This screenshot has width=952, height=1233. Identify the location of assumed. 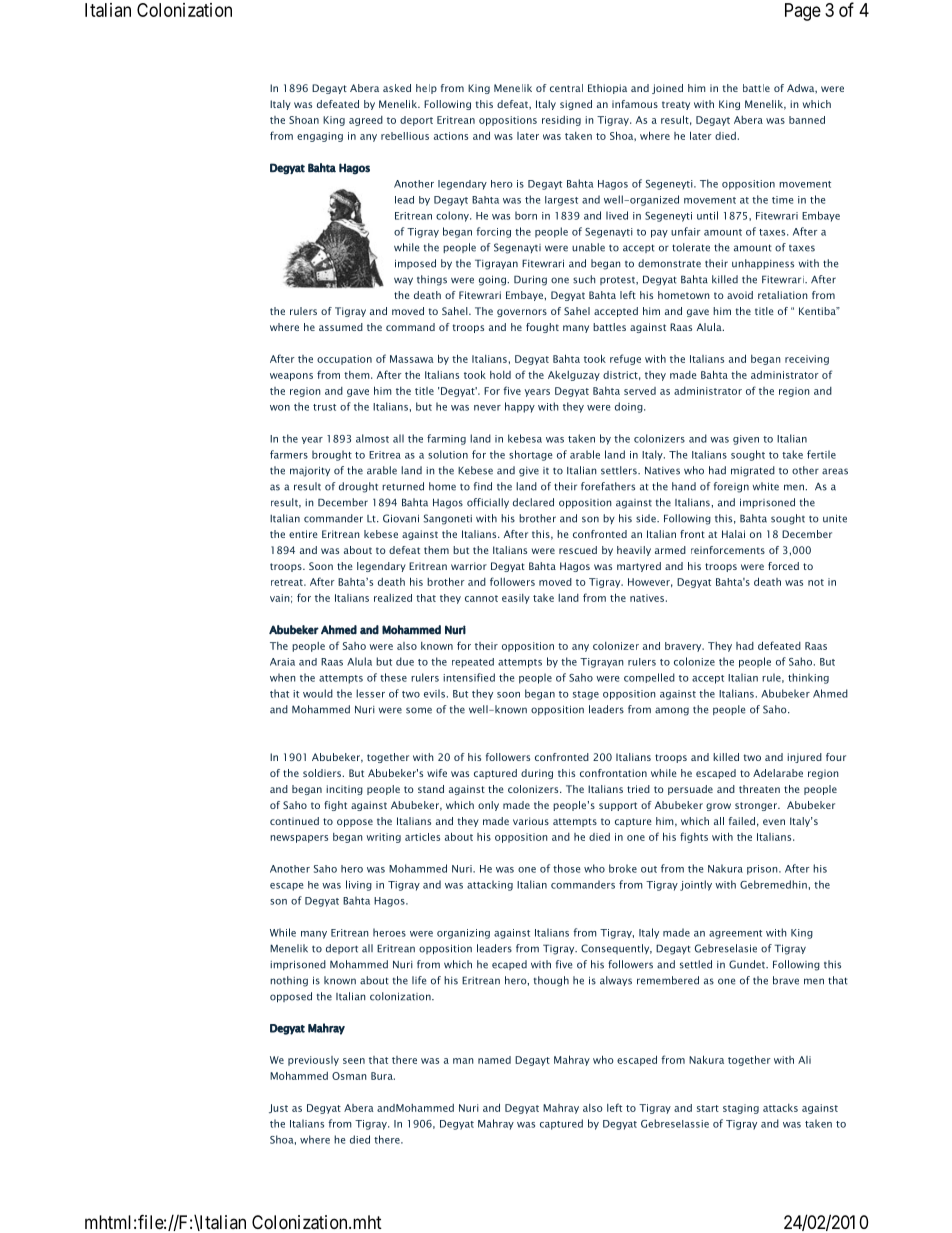
(341, 327).
